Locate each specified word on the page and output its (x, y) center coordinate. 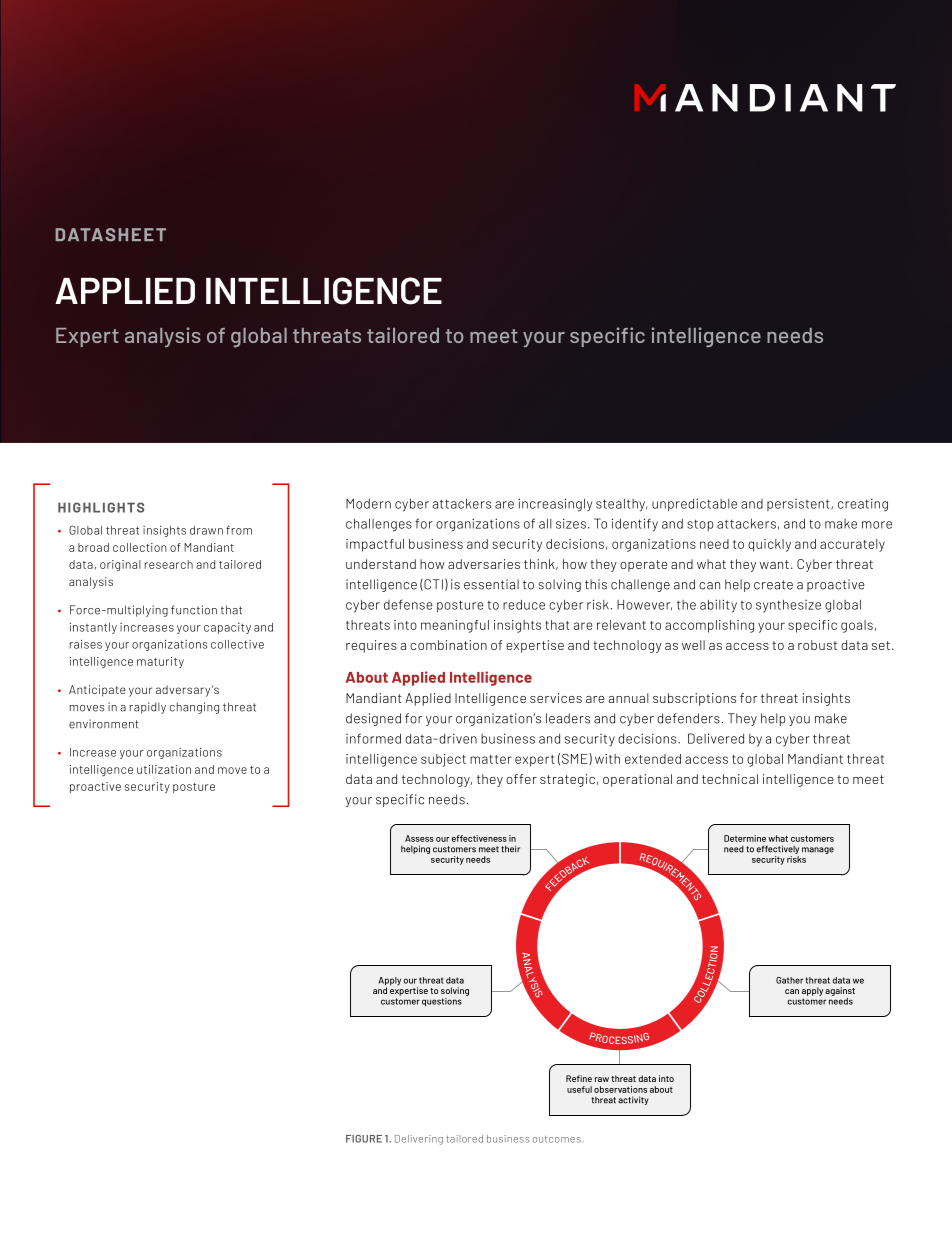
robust (817, 645)
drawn (206, 530)
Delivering (419, 1140)
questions (442, 1002)
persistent (799, 505)
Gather (789, 980)
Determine (745, 838)
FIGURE (364, 1139)
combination (448, 645)
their (510, 849)
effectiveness (479, 838)
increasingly (555, 505)
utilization (164, 769)
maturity (160, 662)
